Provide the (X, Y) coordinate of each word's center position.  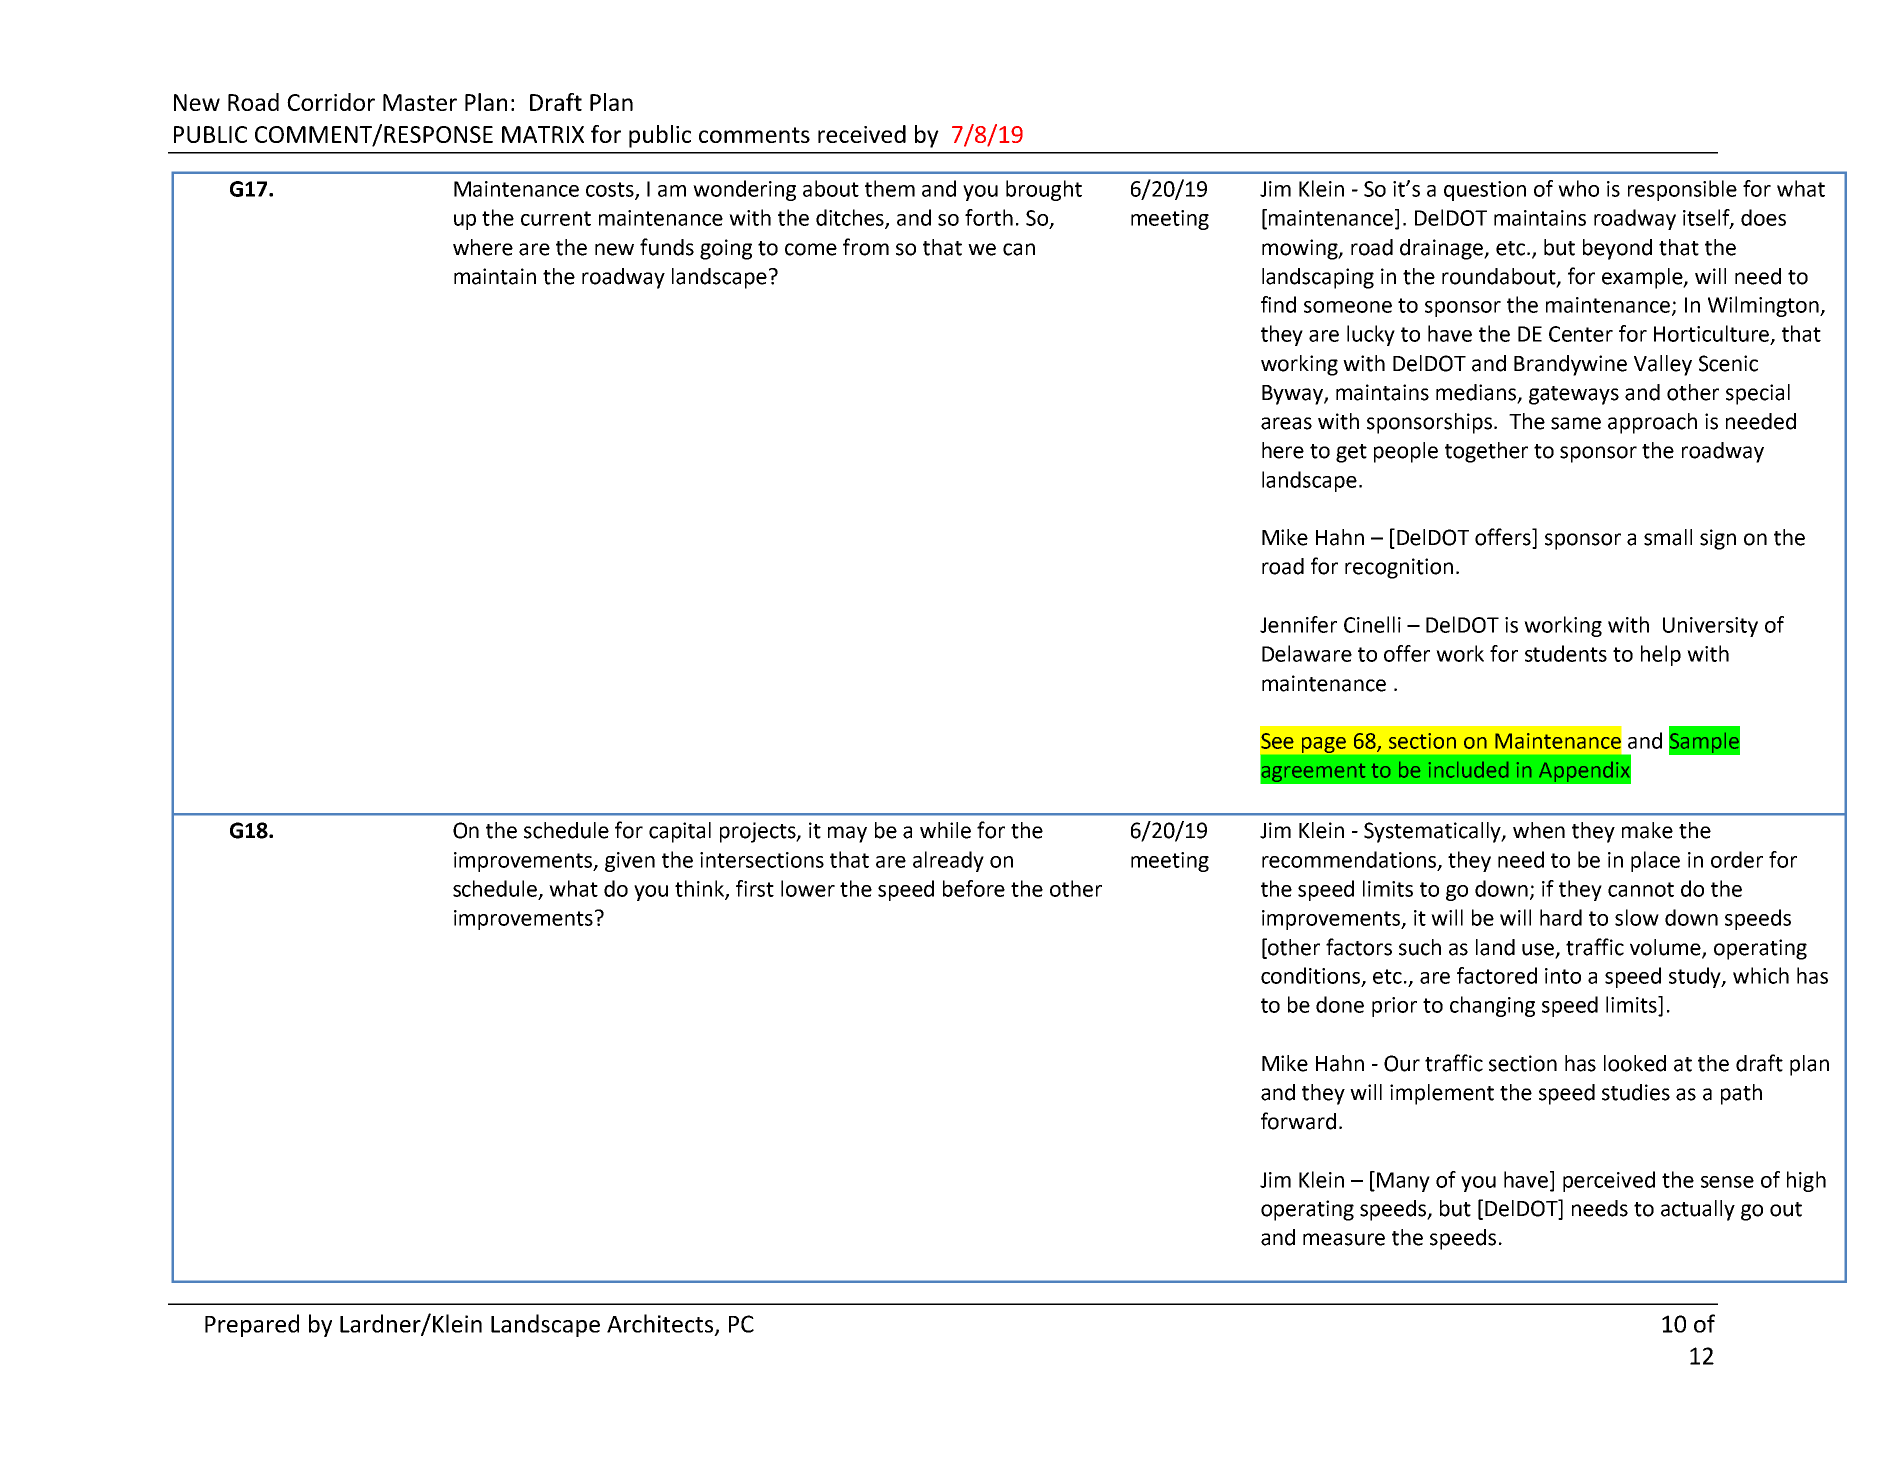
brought (1044, 190)
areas (1286, 423)
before (974, 888)
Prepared (252, 1325)
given (630, 862)
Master (420, 102)
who (1578, 188)
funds (667, 247)
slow (1637, 917)
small (1668, 537)
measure (1344, 1239)
